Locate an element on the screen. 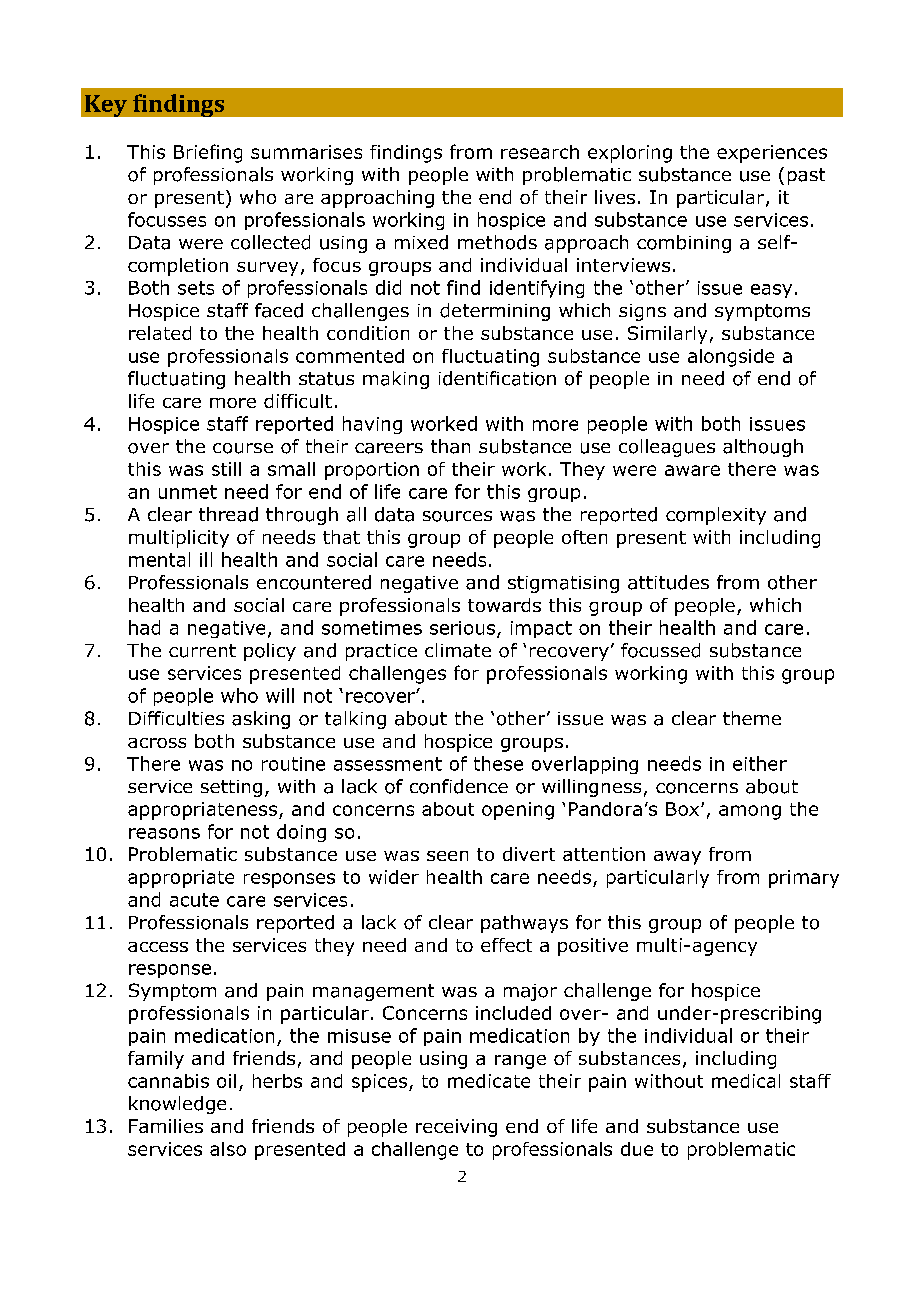 Image resolution: width=924 pixels, height=1308 pixels. experiences is located at coordinates (772, 154).
